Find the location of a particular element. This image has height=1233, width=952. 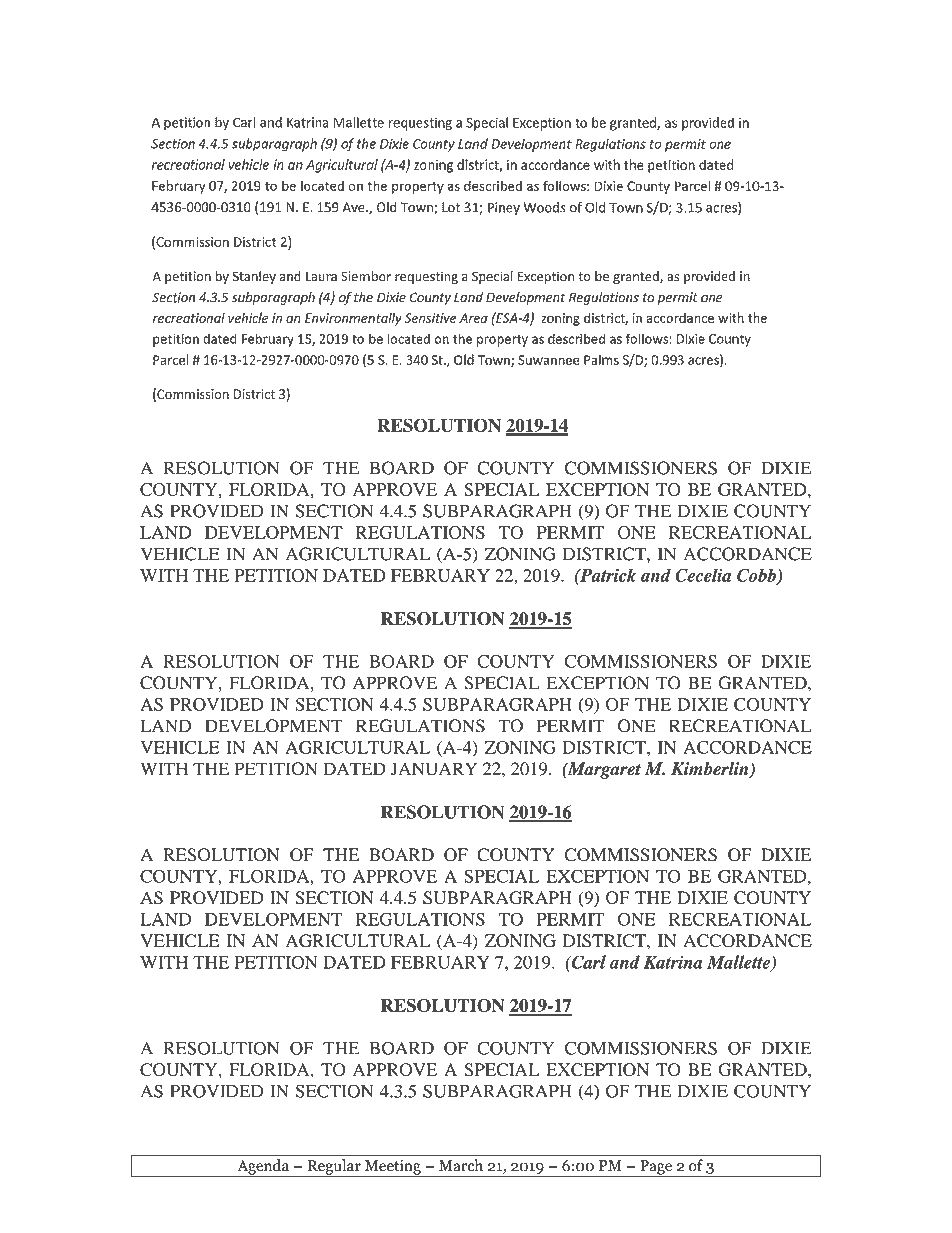

Patrick is located at coordinates (607, 575).
